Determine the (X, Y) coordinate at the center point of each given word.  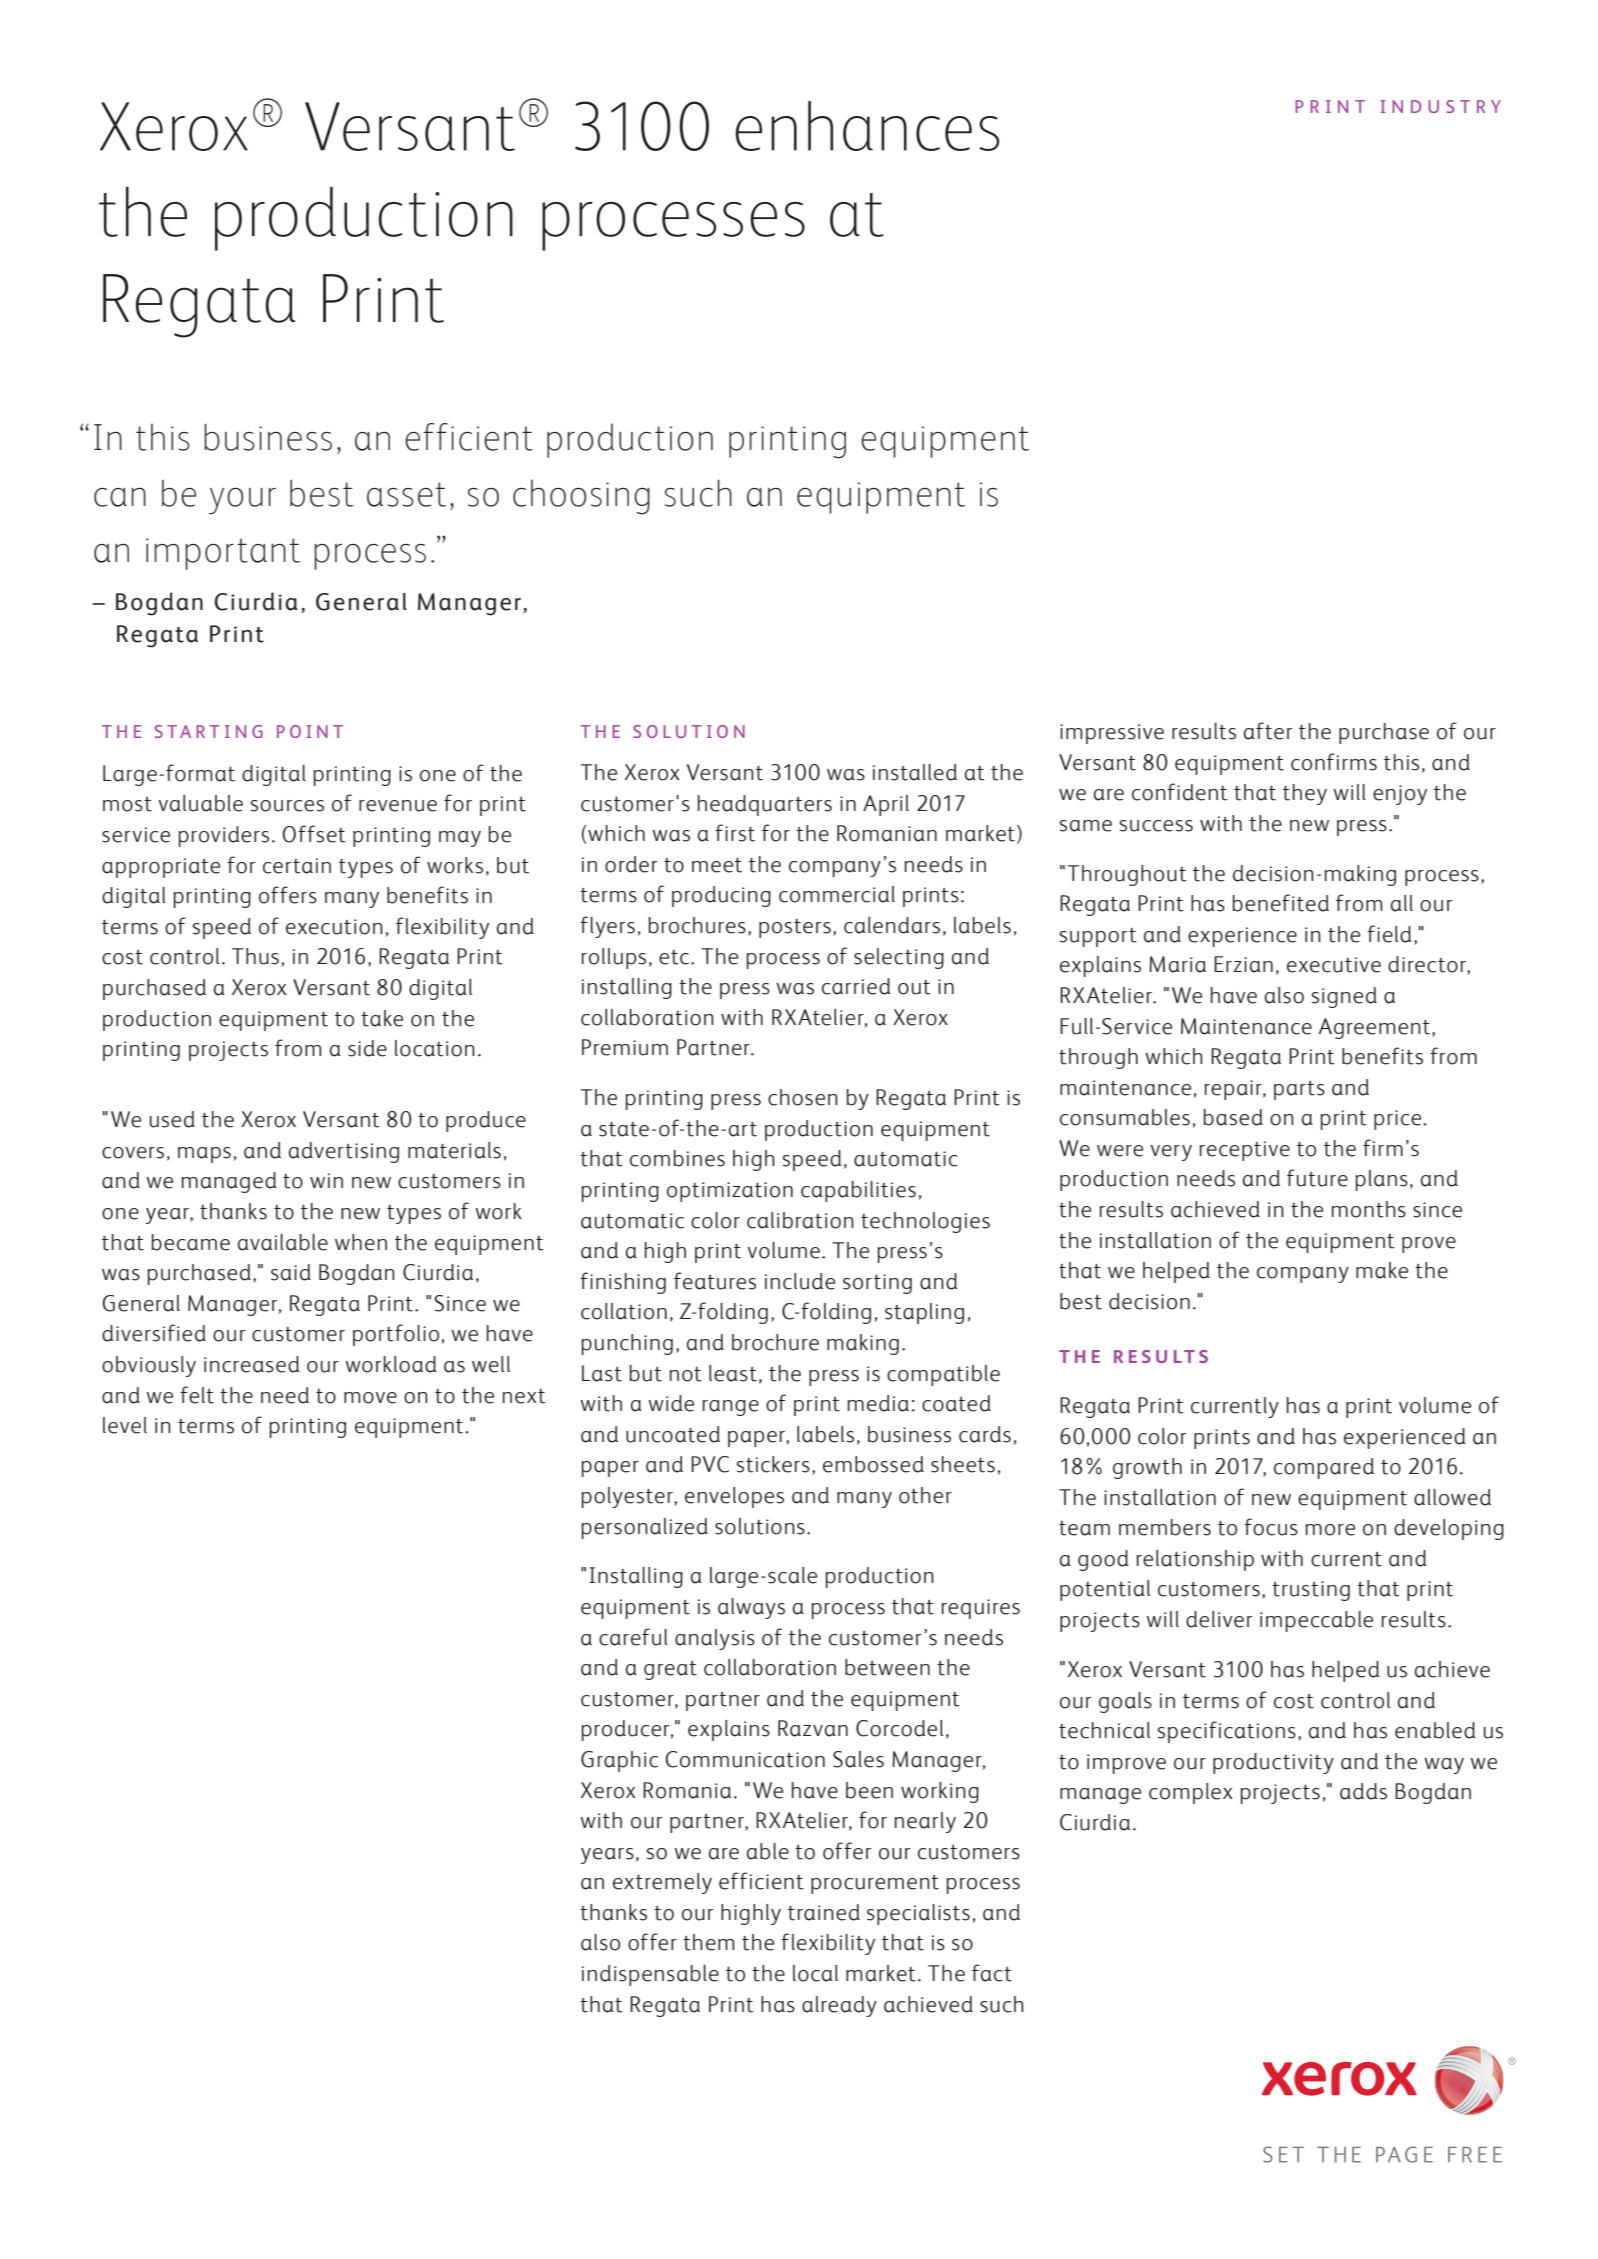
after (1268, 731)
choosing (581, 497)
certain (297, 866)
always (751, 1608)
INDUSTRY (1440, 106)
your (242, 501)
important (223, 554)
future (1317, 1178)
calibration (800, 1220)
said (291, 1272)
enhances (867, 126)
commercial (837, 894)
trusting (1311, 1591)
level (125, 1425)
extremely (662, 1883)
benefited (1281, 903)
